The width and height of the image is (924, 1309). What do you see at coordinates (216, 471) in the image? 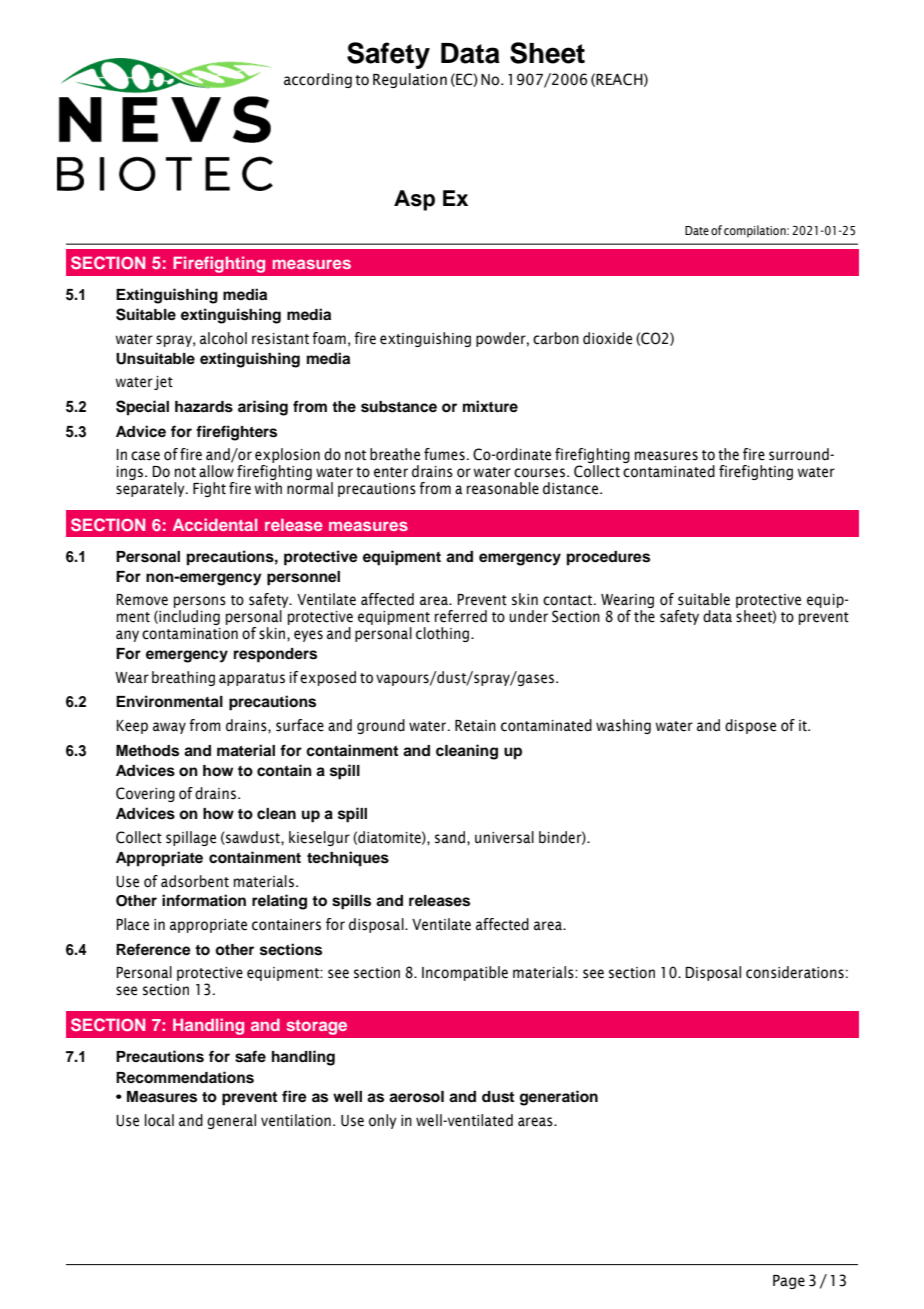
I see `allow` at bounding box center [216, 471].
